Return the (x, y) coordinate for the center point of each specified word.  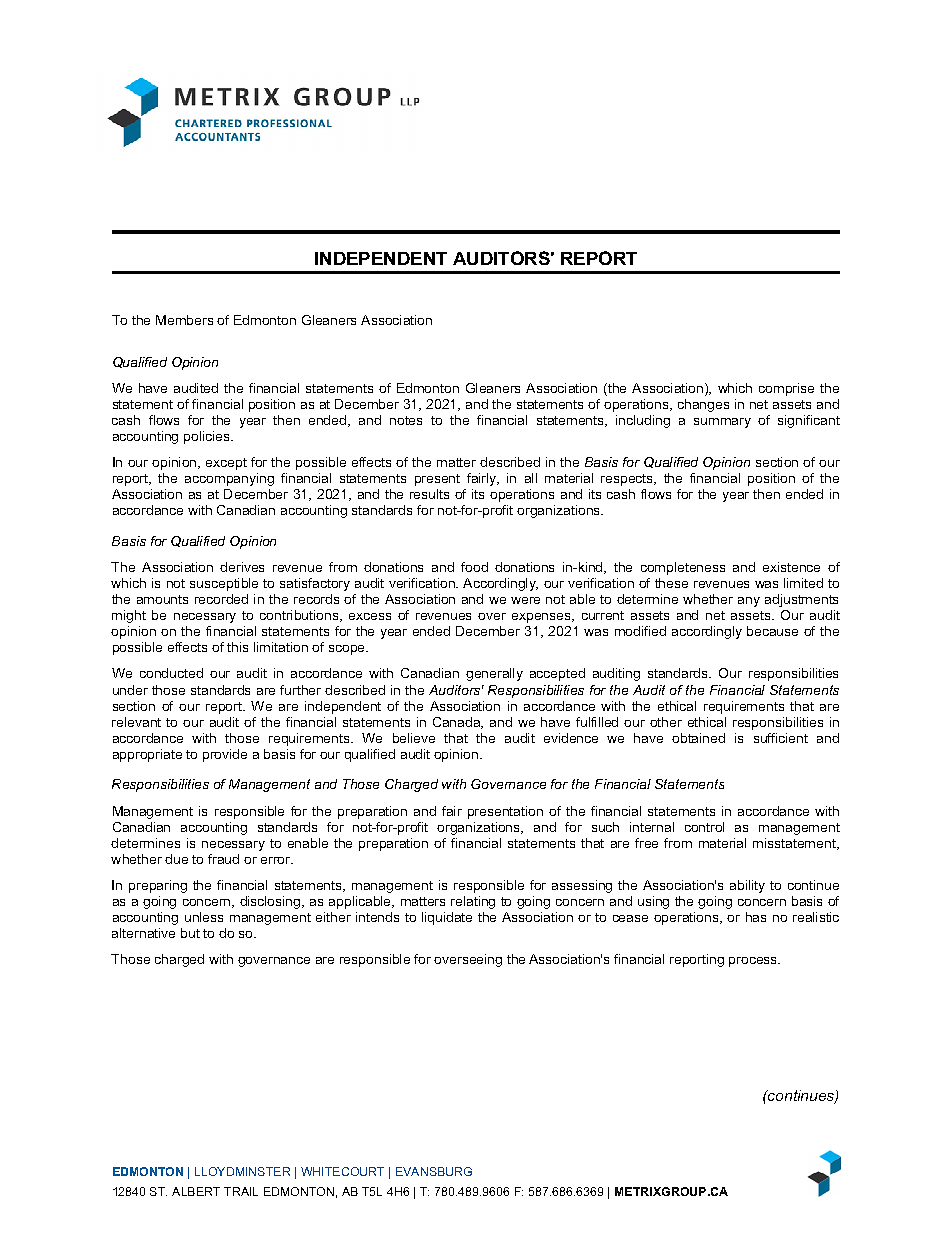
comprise (786, 389)
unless (204, 917)
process (754, 962)
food (474, 567)
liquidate (447, 918)
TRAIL (241, 1191)
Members (184, 320)
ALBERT (196, 1191)
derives (242, 567)
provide (225, 755)
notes (406, 420)
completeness (683, 568)
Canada (458, 723)
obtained (698, 738)
